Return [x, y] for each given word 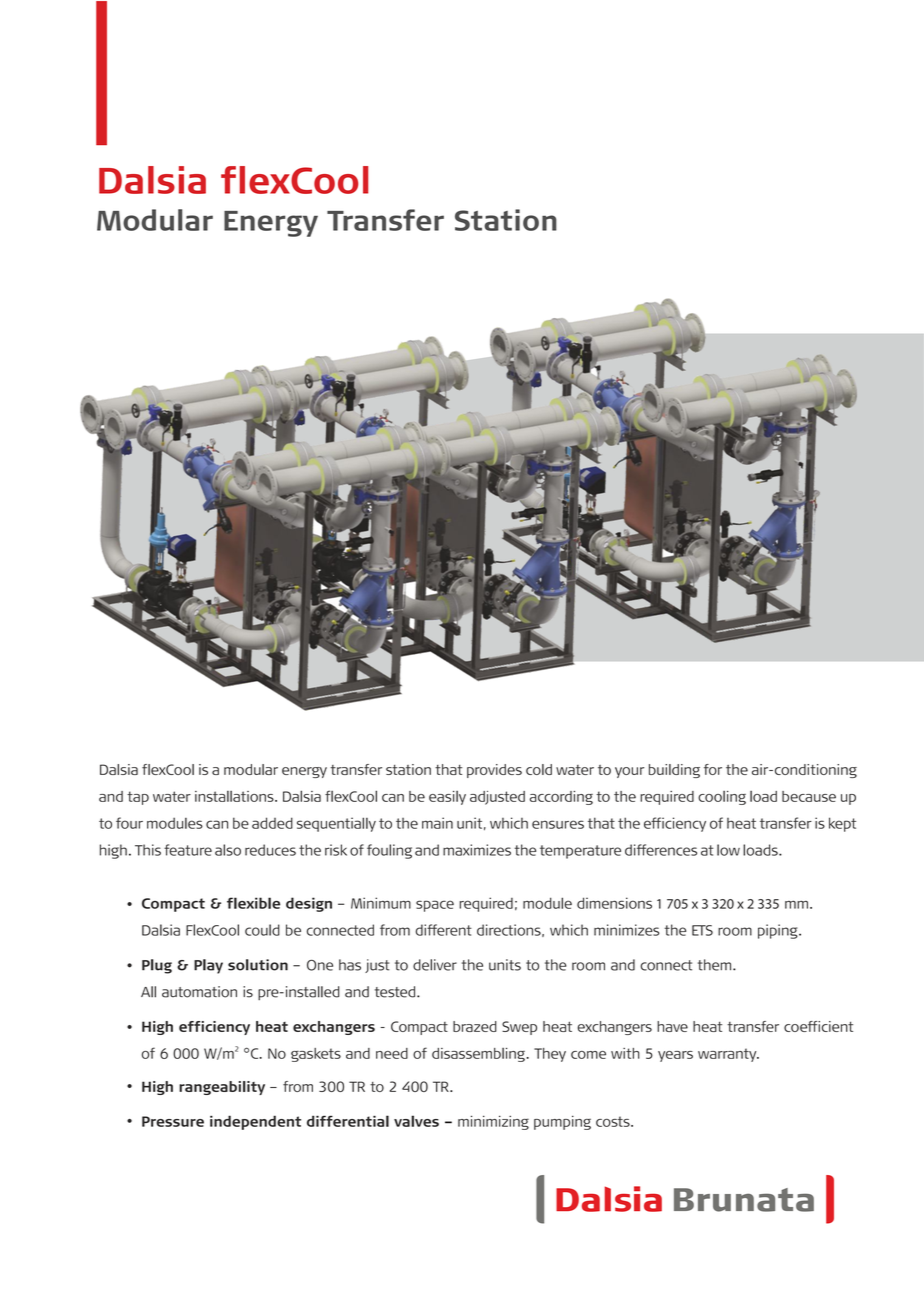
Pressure [173, 1121]
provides [494, 771]
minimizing [493, 1122]
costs [614, 1121]
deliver [435, 965]
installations [235, 796]
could [262, 930]
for [713, 769]
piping [779, 931]
